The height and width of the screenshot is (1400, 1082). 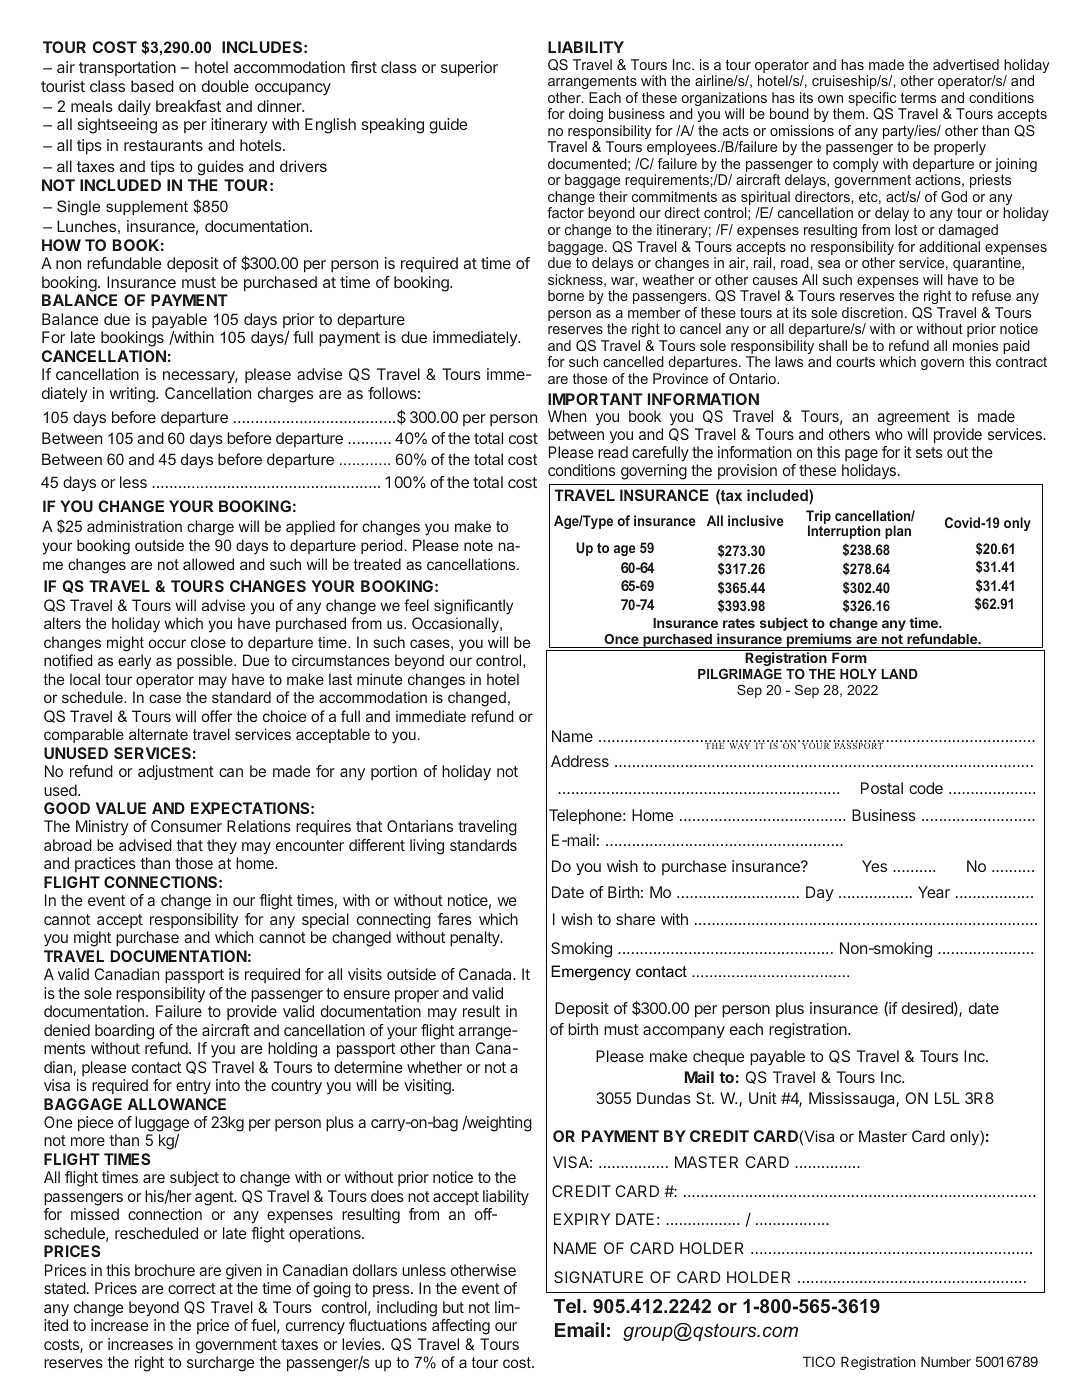 I want to click on correct, so click(x=192, y=1288).
